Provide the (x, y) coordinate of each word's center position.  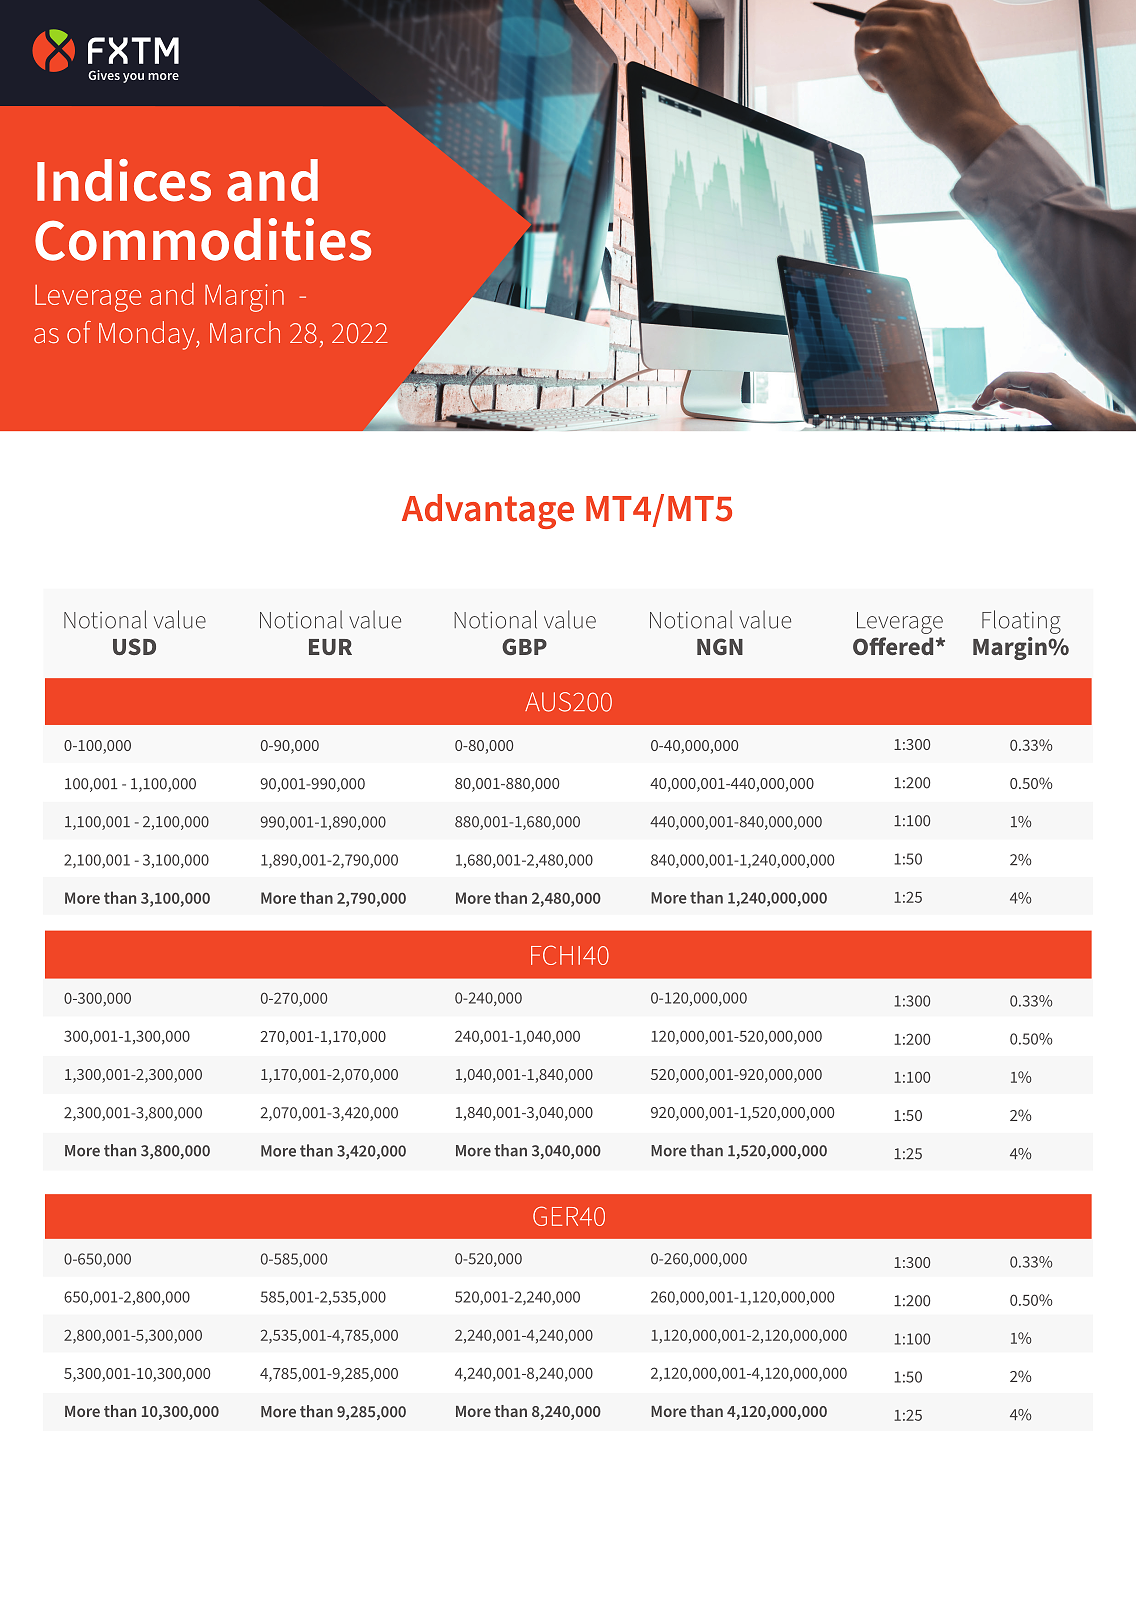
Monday (148, 335)
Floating (1021, 622)
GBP (524, 646)
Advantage (488, 511)
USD (134, 646)
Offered (893, 646)
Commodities (203, 239)
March (245, 332)
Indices (124, 180)
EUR (330, 647)
